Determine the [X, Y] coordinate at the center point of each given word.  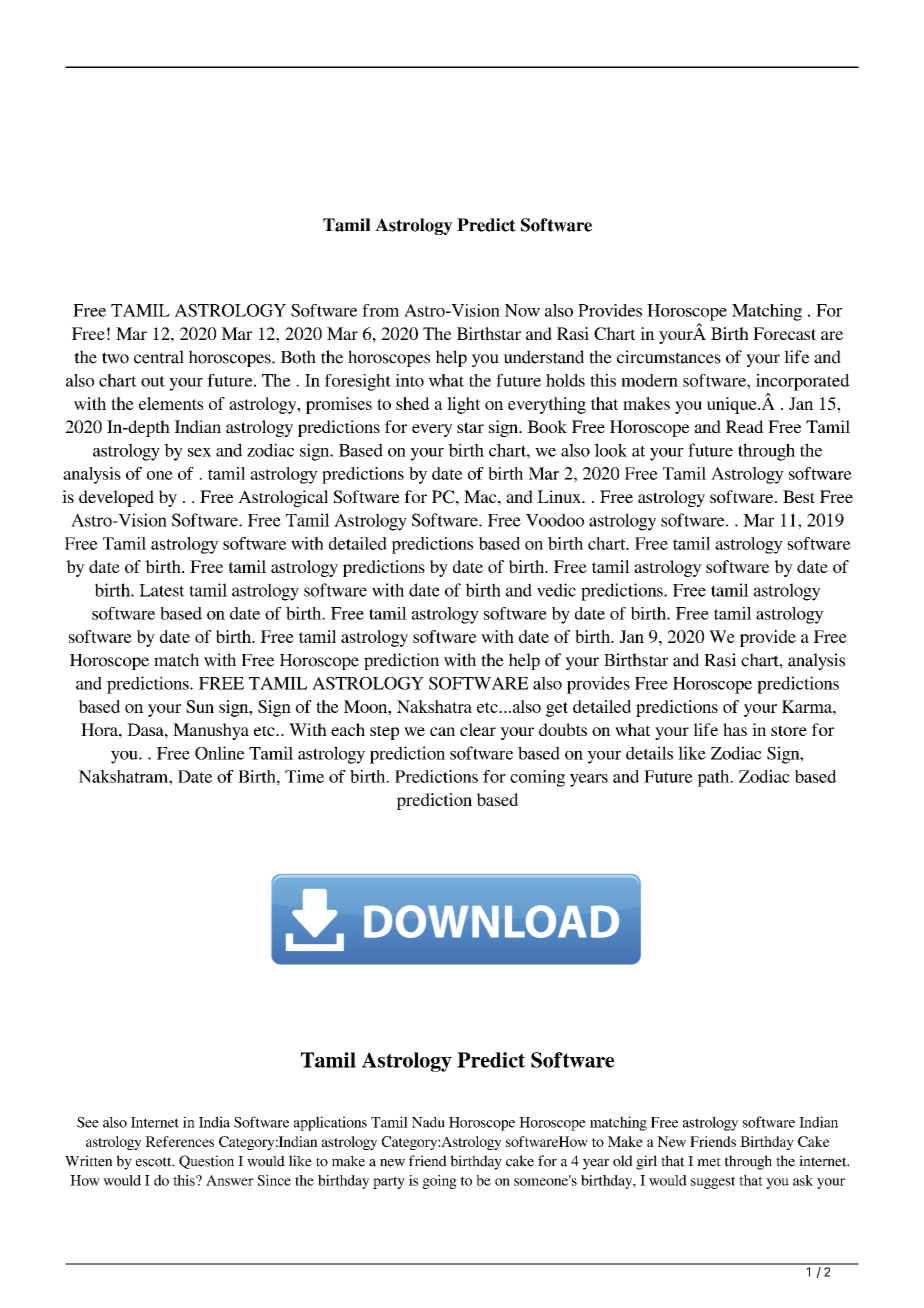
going [439, 1182]
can [442, 731]
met [709, 1162]
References [179, 1141]
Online [220, 753]
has [735, 729]
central [159, 357]
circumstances [669, 357]
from [380, 310]
